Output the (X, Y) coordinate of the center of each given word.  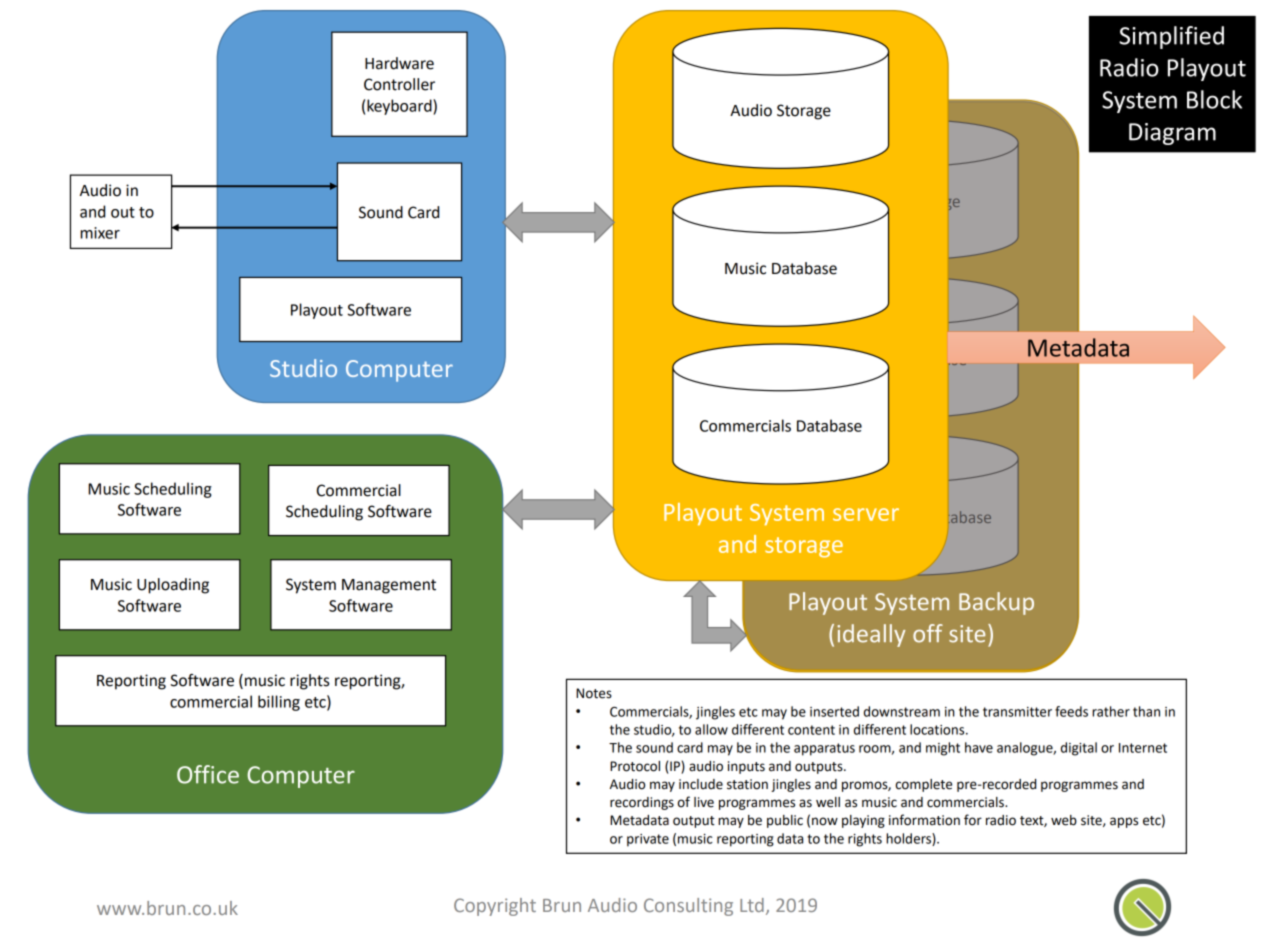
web (1064, 820)
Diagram (1172, 134)
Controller (399, 84)
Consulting (688, 907)
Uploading (173, 586)
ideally (871, 635)
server (866, 514)
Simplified (1171, 37)
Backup (996, 603)
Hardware (399, 63)
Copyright (495, 907)
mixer (100, 233)
